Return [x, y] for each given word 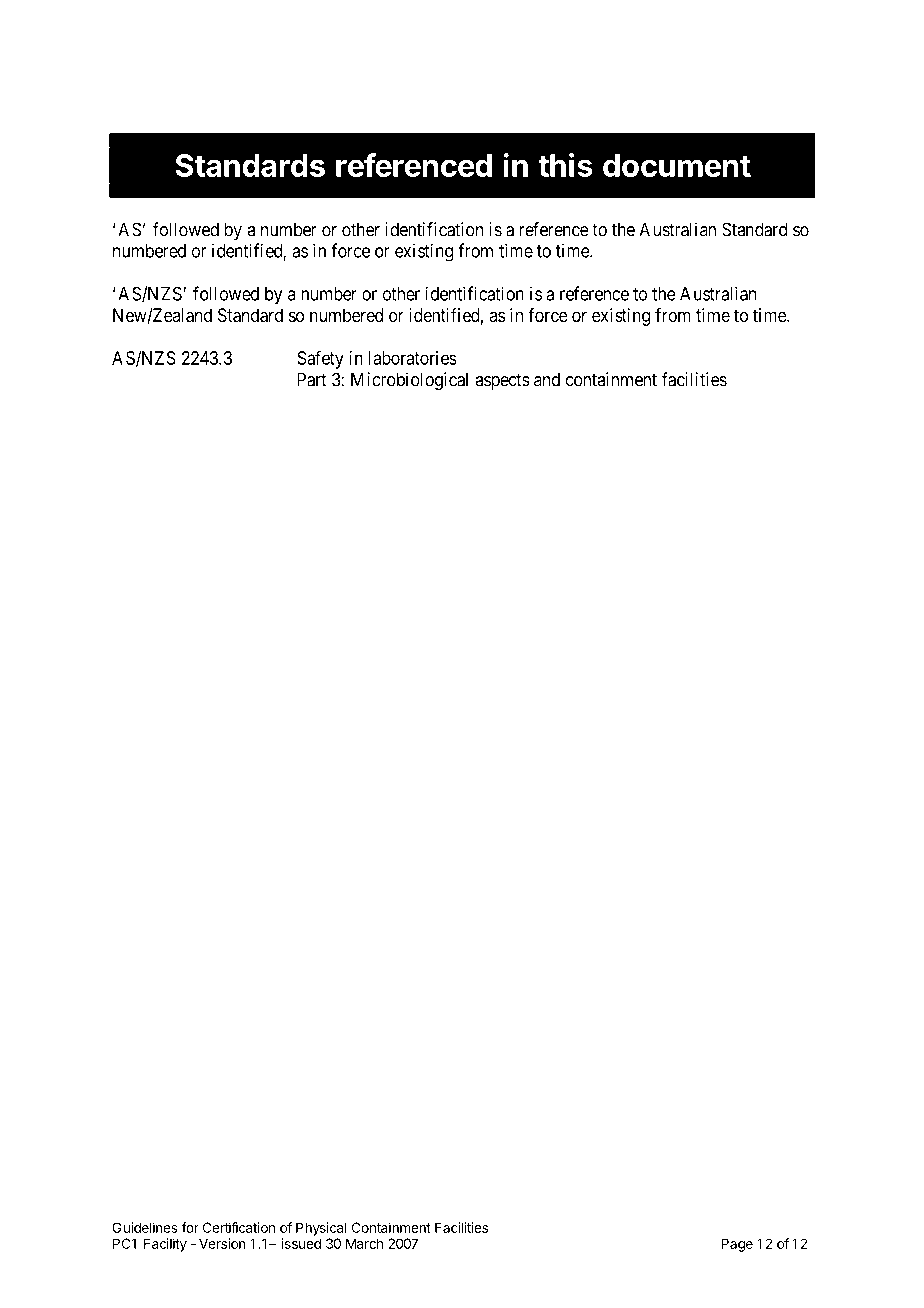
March [364, 1243]
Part [311, 379]
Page [737, 1245]
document [677, 165]
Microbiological [409, 381]
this [565, 165]
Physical [321, 1229]
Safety [320, 359]
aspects [502, 381]
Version [222, 1243]
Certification [239, 1227]
